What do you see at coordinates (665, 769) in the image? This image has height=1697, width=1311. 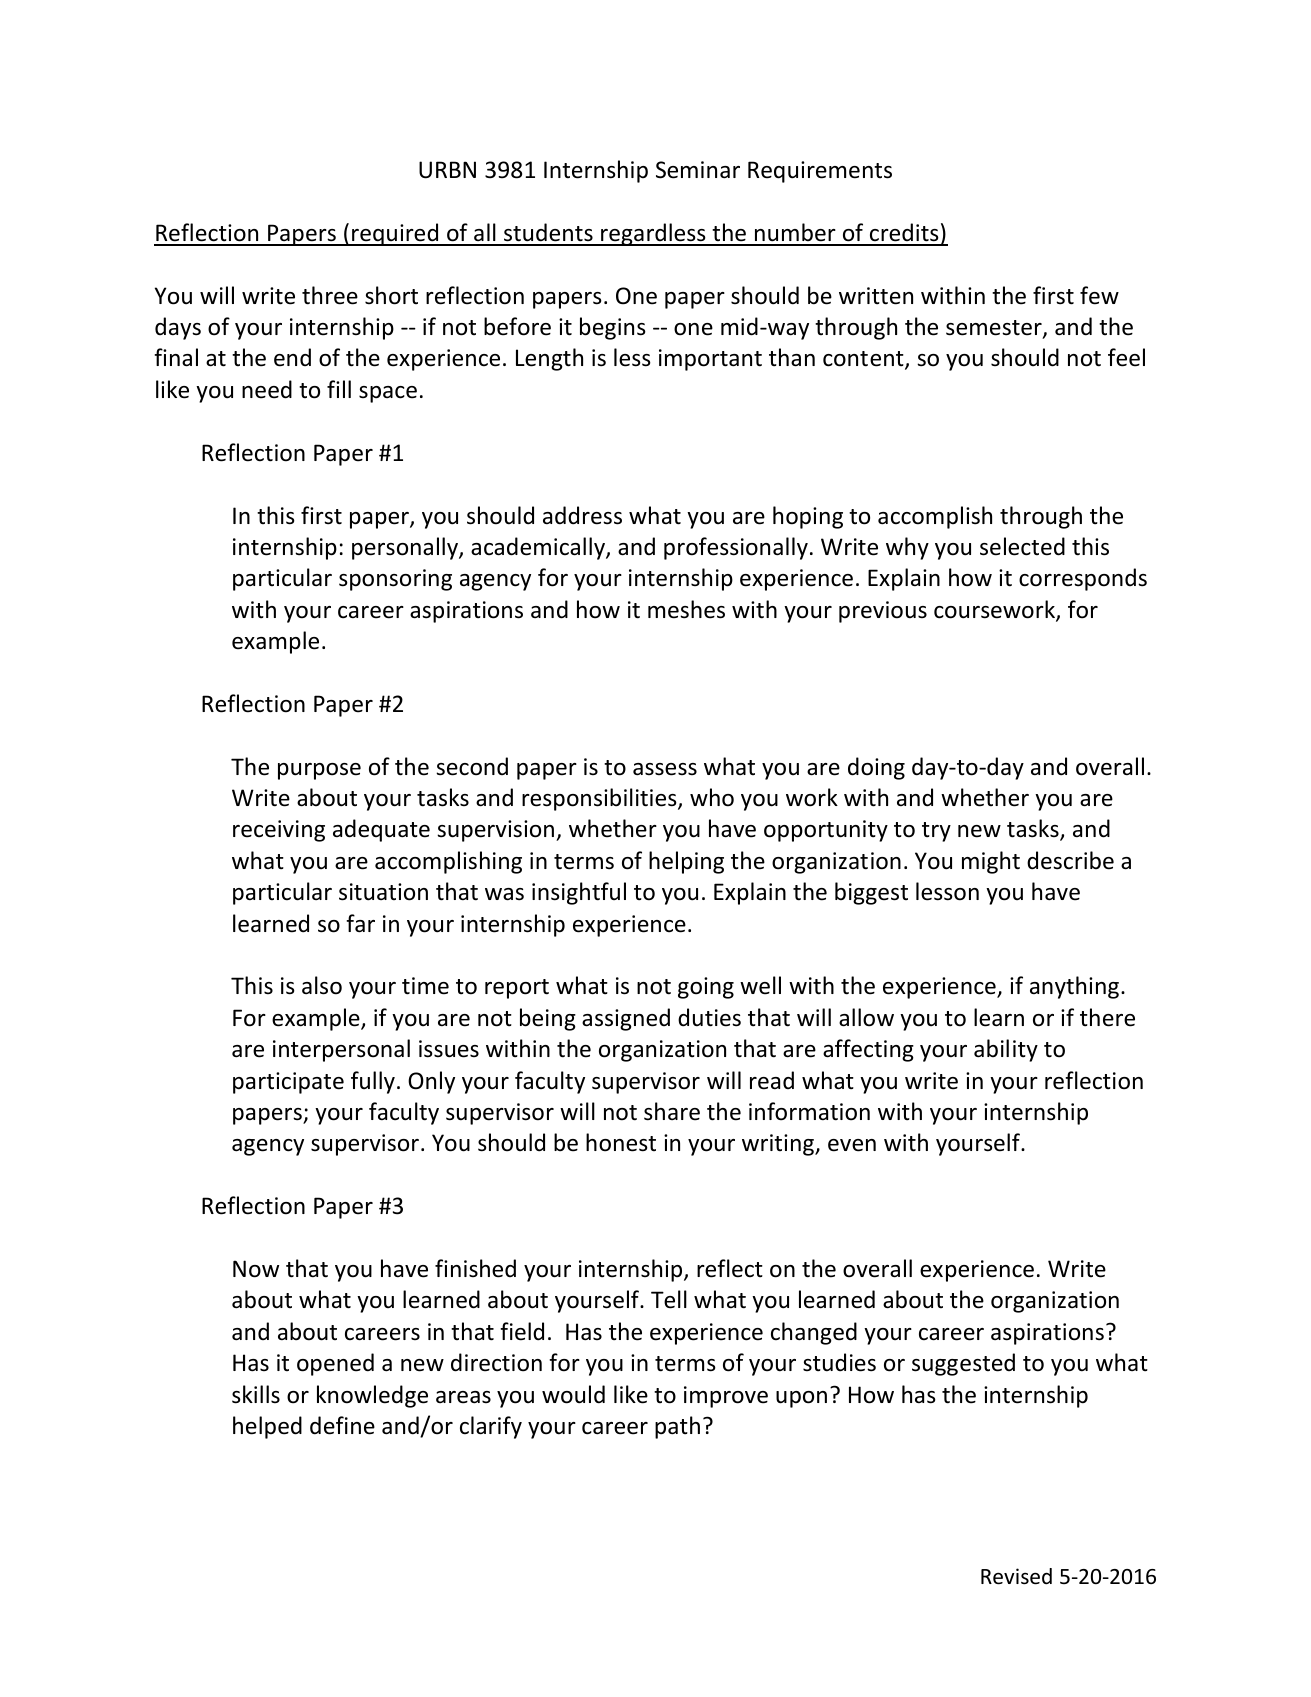 I see `assess` at bounding box center [665, 769].
